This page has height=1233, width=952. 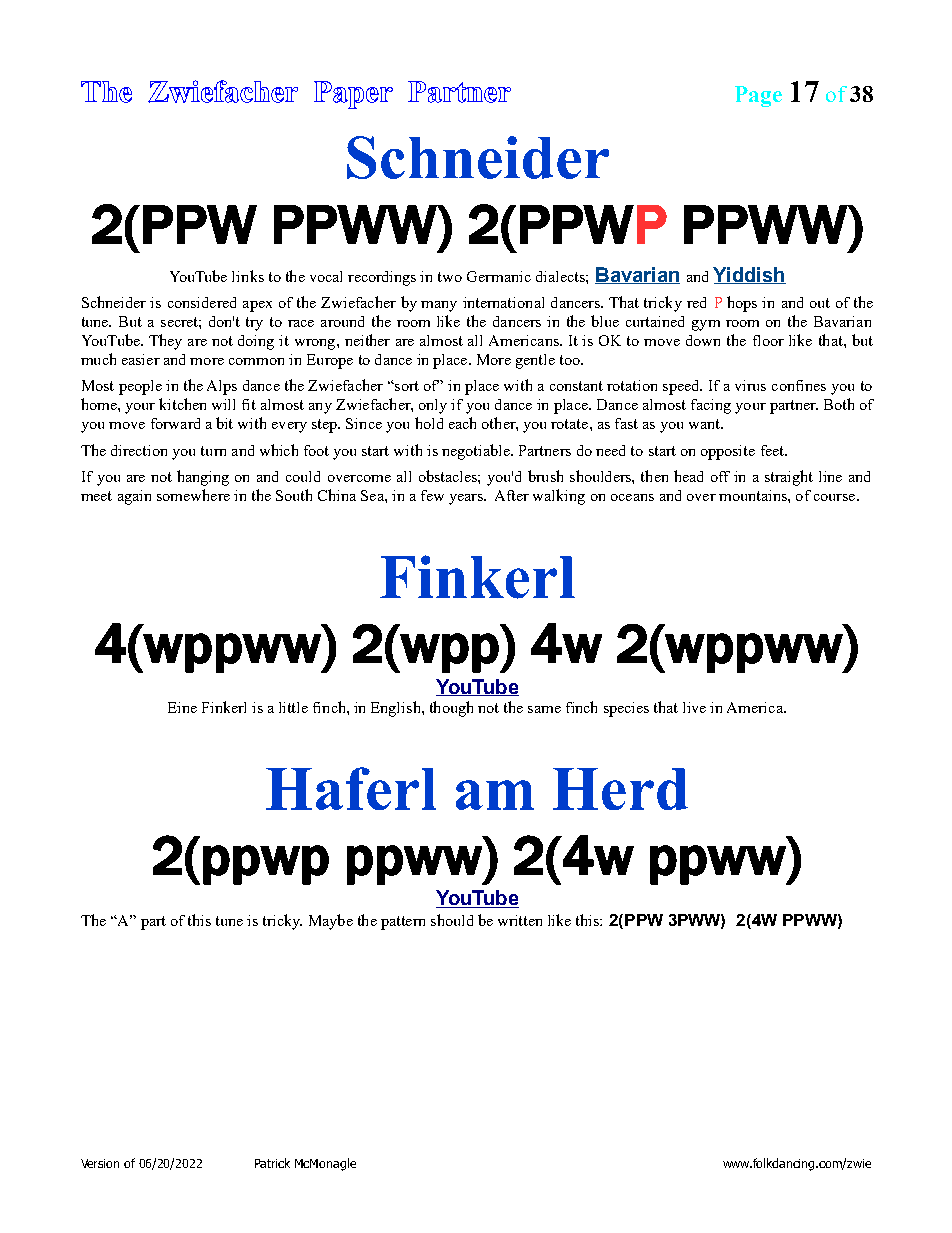 I want to click on Maybe, so click(x=331, y=922).
